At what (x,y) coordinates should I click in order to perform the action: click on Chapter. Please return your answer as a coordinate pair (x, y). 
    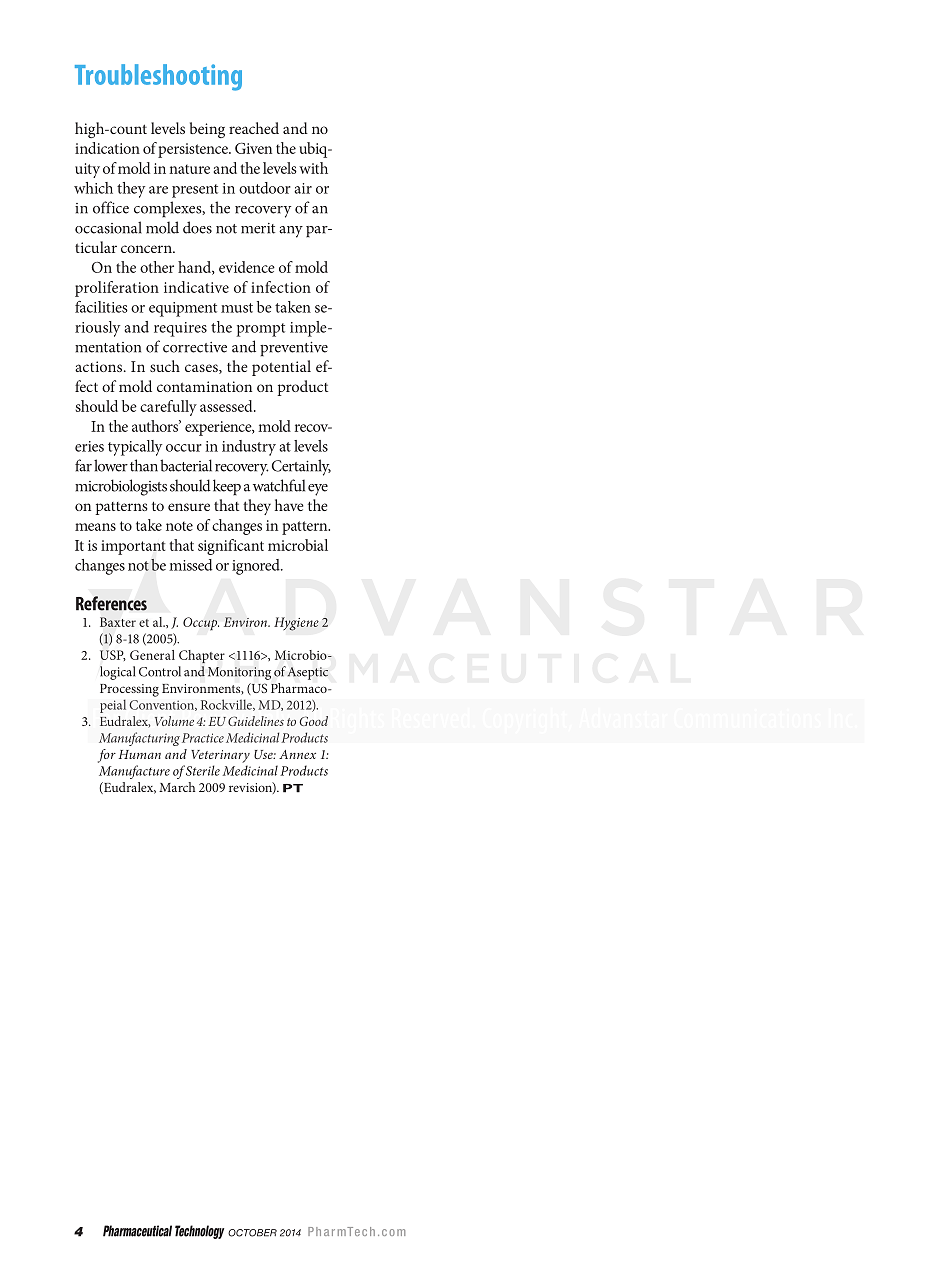
    Looking at the image, I should click on (202, 656).
